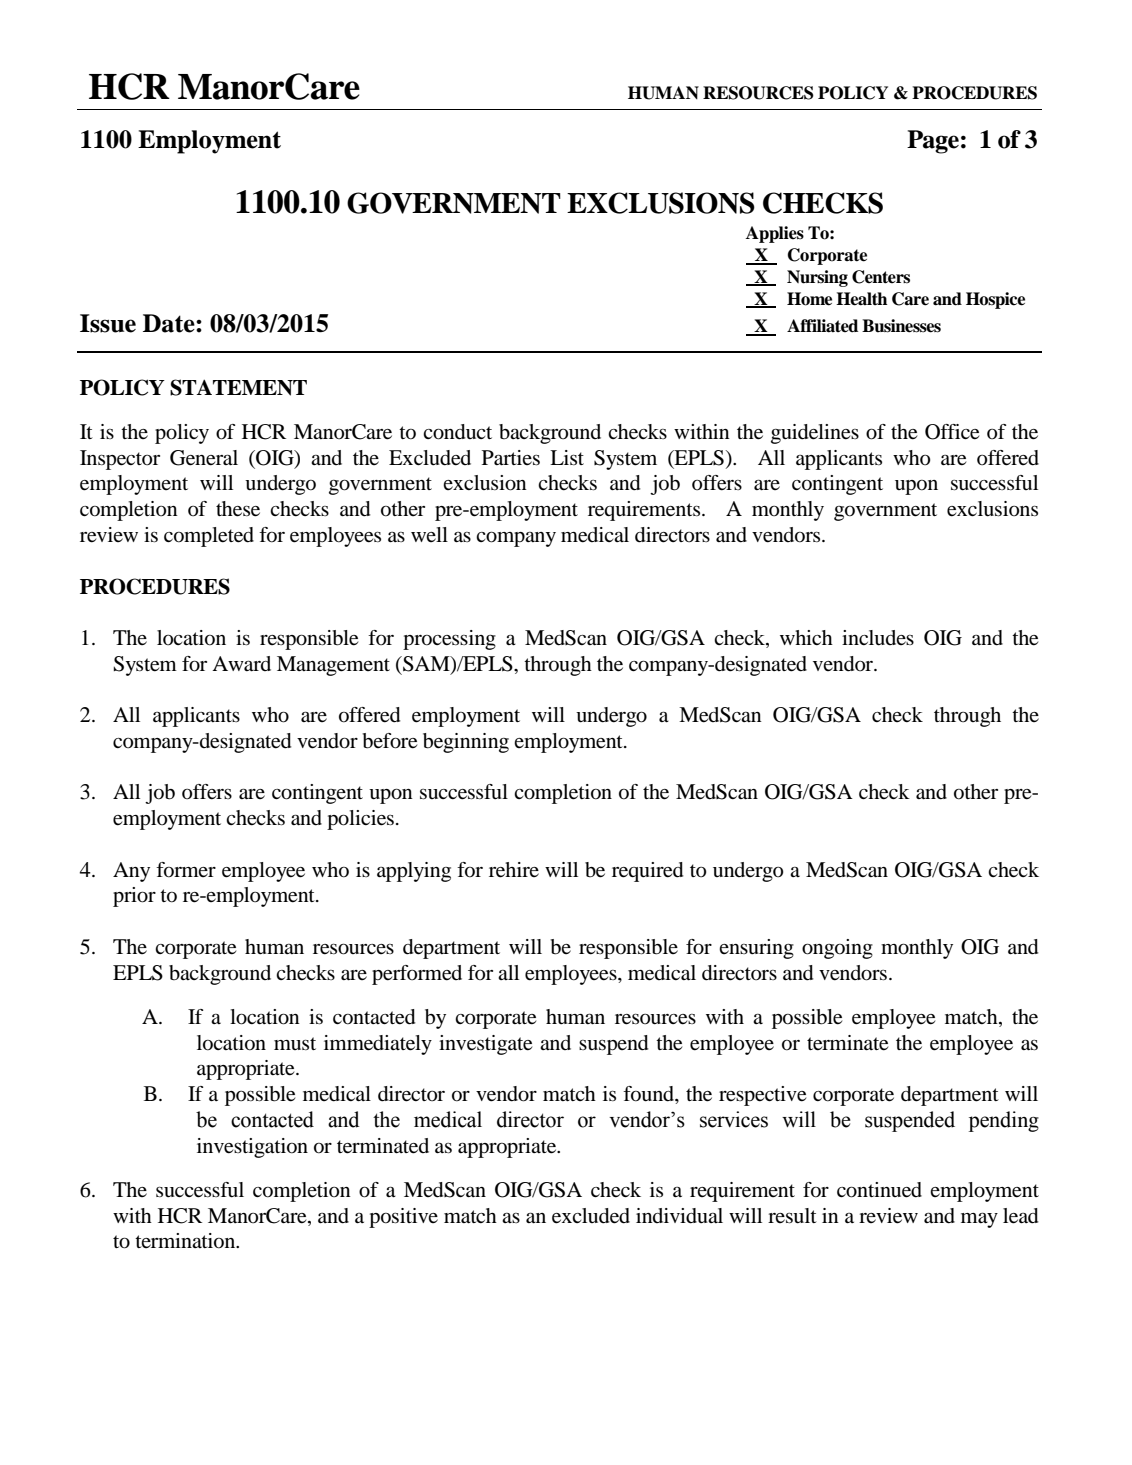 This page has height=1465, width=1132. What do you see at coordinates (775, 234) in the page?
I see `Applies` at bounding box center [775, 234].
